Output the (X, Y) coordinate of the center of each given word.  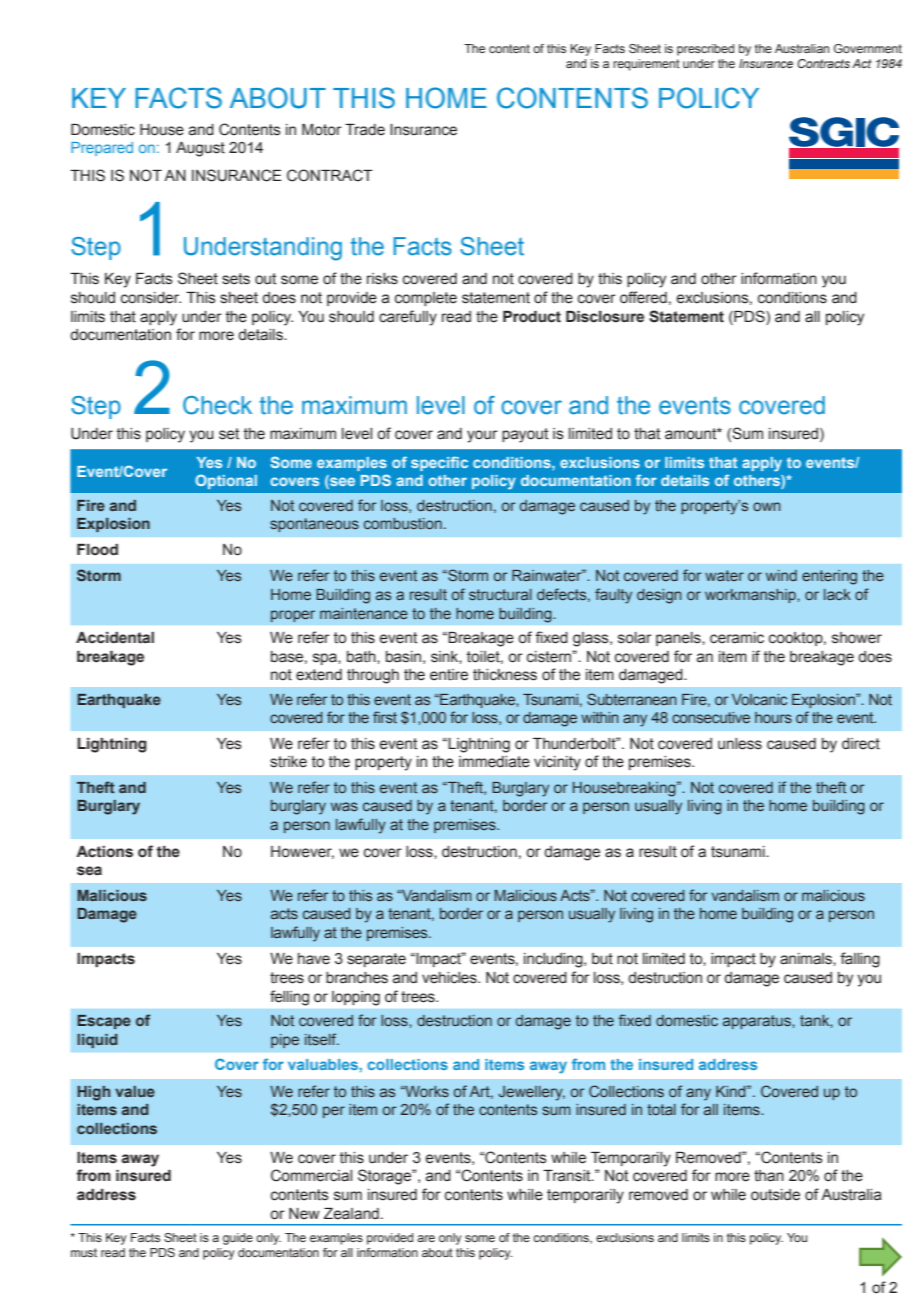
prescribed (705, 50)
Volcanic (759, 699)
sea (89, 871)
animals (807, 959)
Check (217, 405)
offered (643, 297)
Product (532, 317)
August (200, 149)
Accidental (115, 638)
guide (238, 1239)
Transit (568, 1176)
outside (775, 1195)
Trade (365, 130)
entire (449, 675)
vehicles (450, 978)
